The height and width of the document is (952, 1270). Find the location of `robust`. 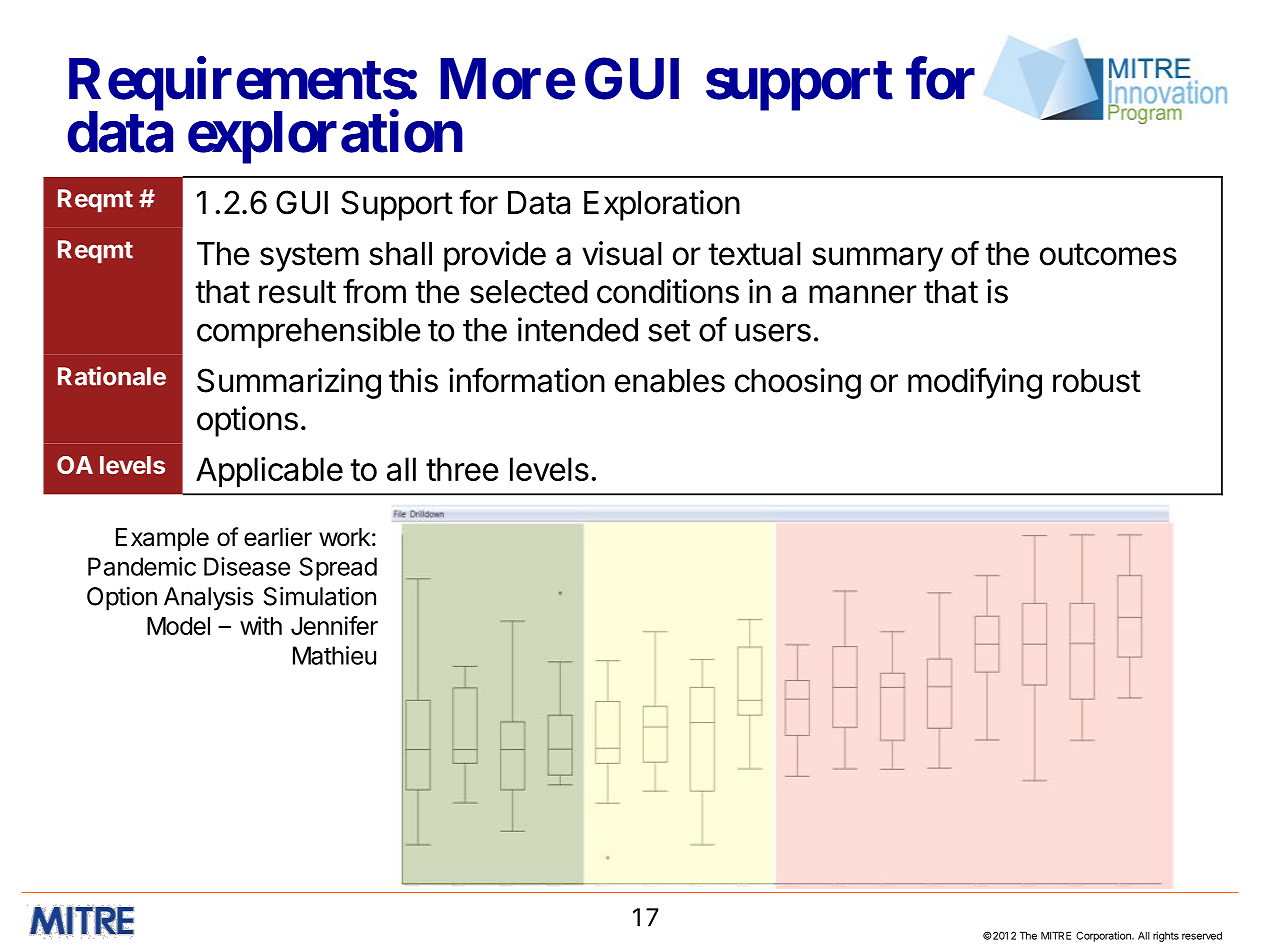

robust is located at coordinates (1097, 381).
